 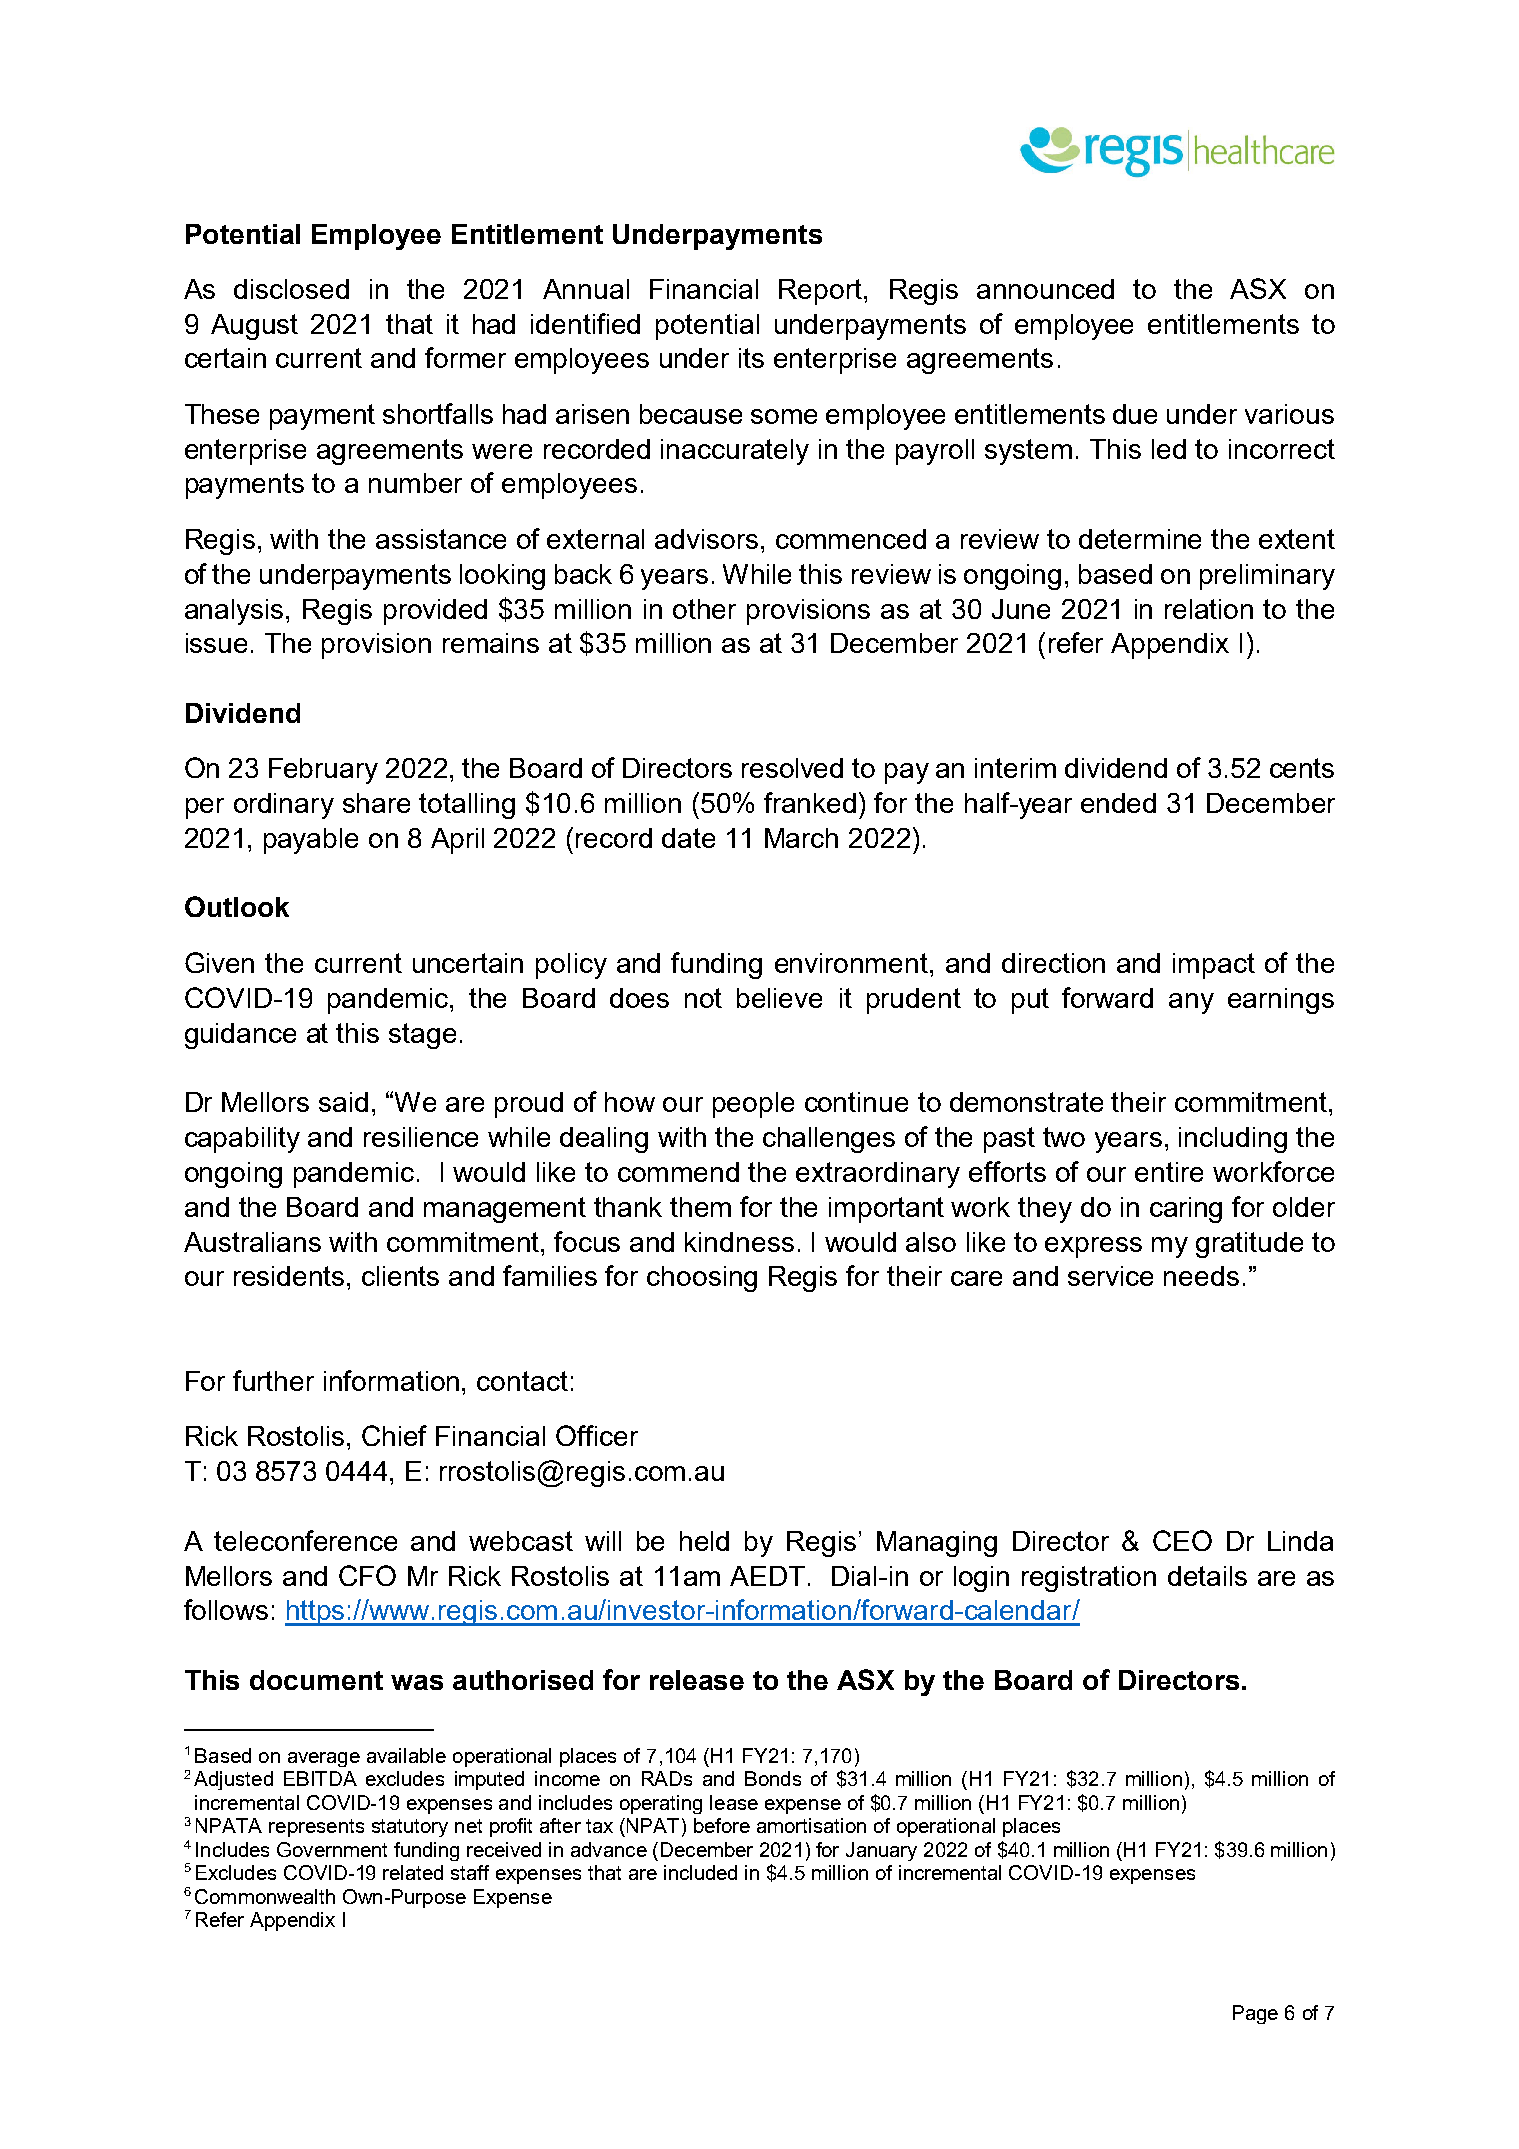 I want to click on document, so click(x=316, y=1680).
